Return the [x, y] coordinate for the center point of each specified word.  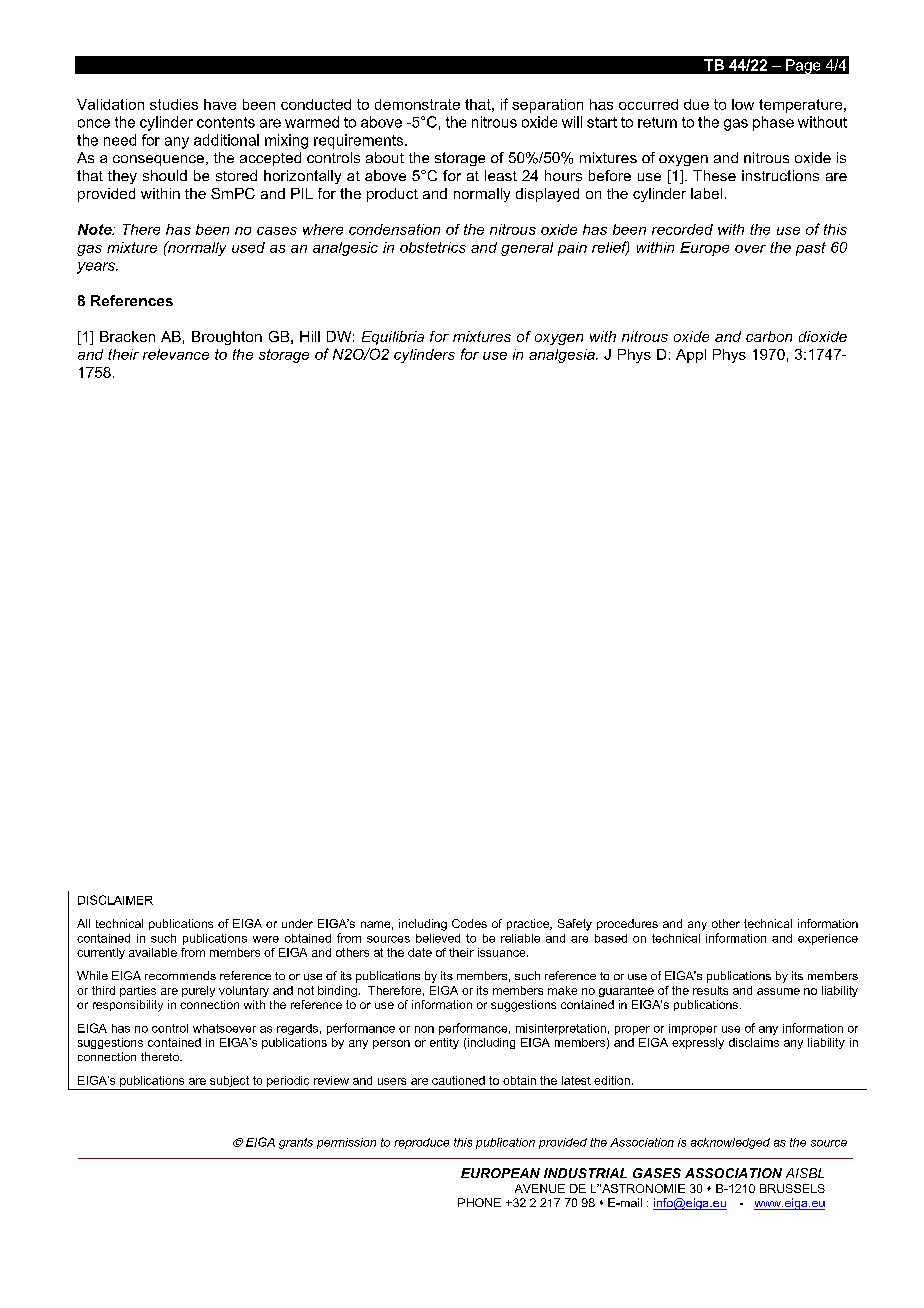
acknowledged [730, 1143]
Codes [469, 923]
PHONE [479, 1202]
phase [773, 123]
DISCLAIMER [115, 900]
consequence [160, 160]
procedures [627, 924]
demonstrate [417, 104]
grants [296, 1143]
